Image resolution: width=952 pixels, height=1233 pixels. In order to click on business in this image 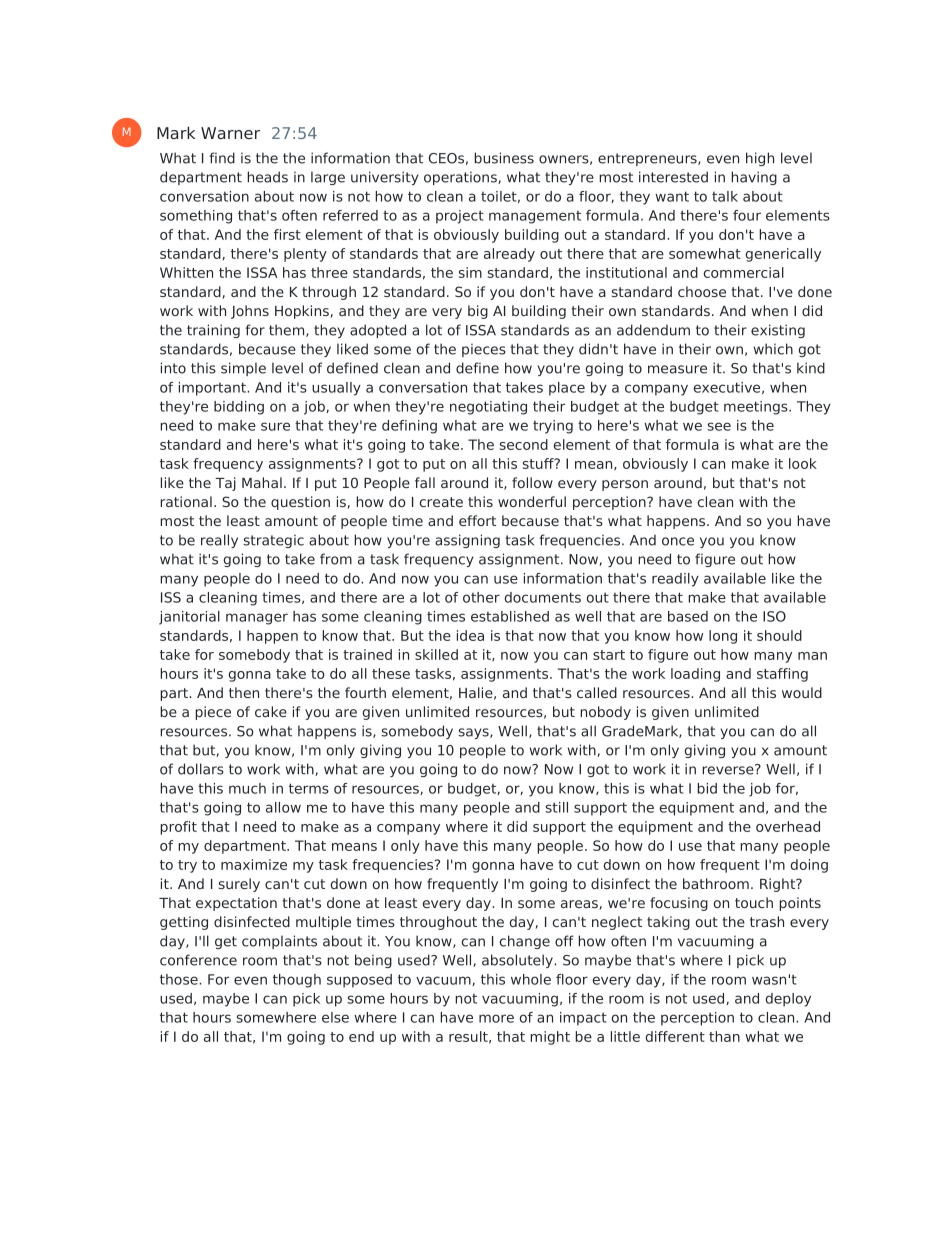, I will do `click(504, 158)`.
